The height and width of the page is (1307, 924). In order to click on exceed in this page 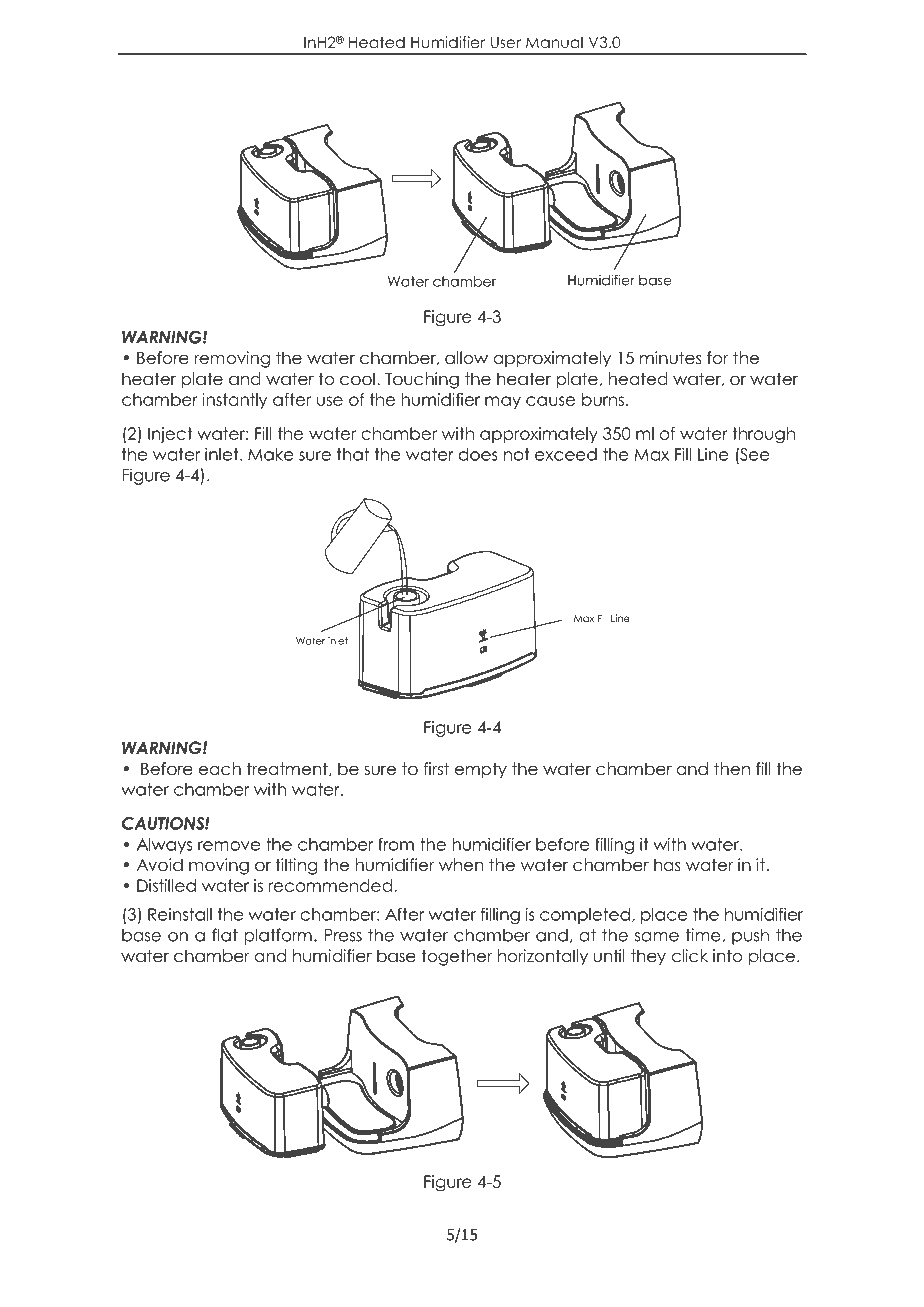, I will do `click(566, 454)`.
